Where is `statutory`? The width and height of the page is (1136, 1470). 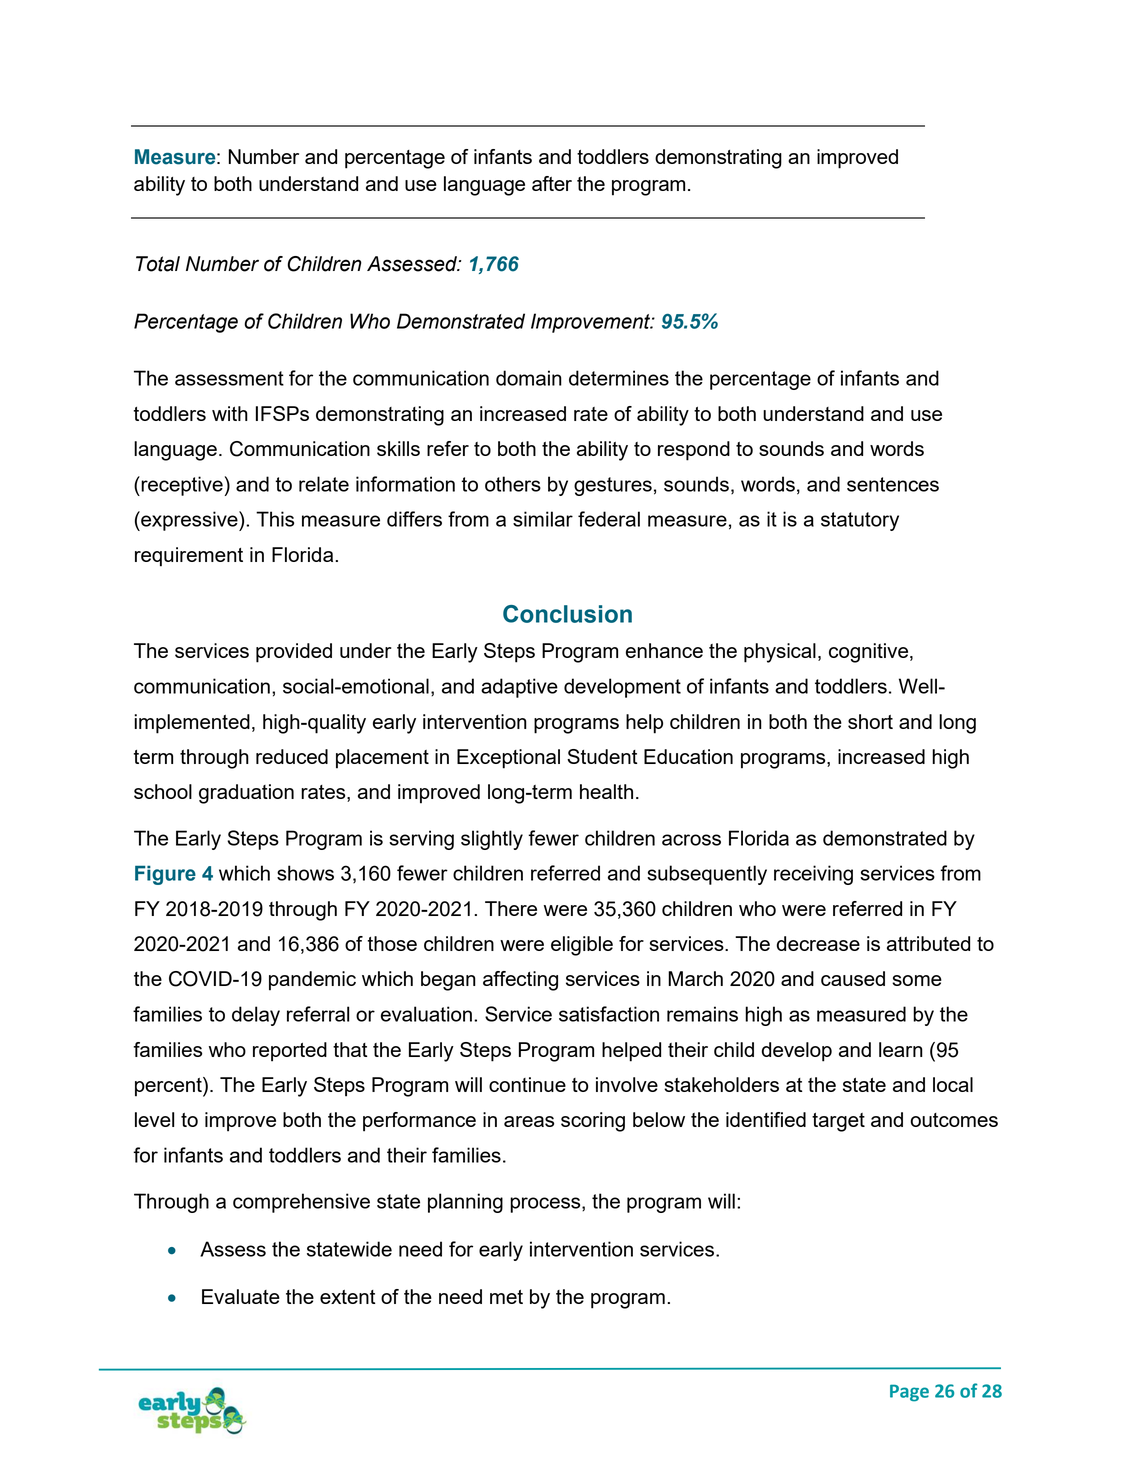 statutory is located at coordinates (860, 521).
